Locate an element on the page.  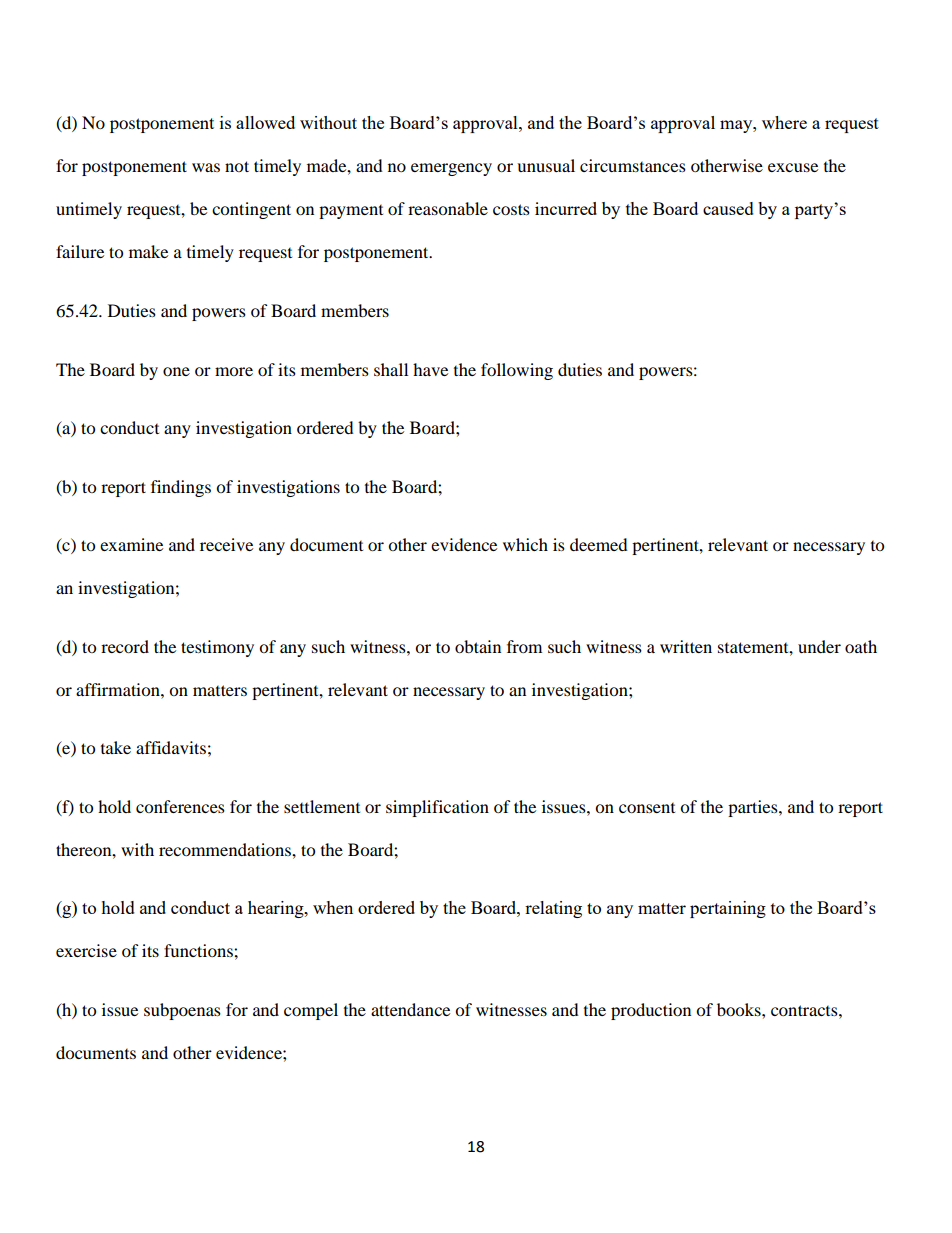
examine is located at coordinates (131, 544).
